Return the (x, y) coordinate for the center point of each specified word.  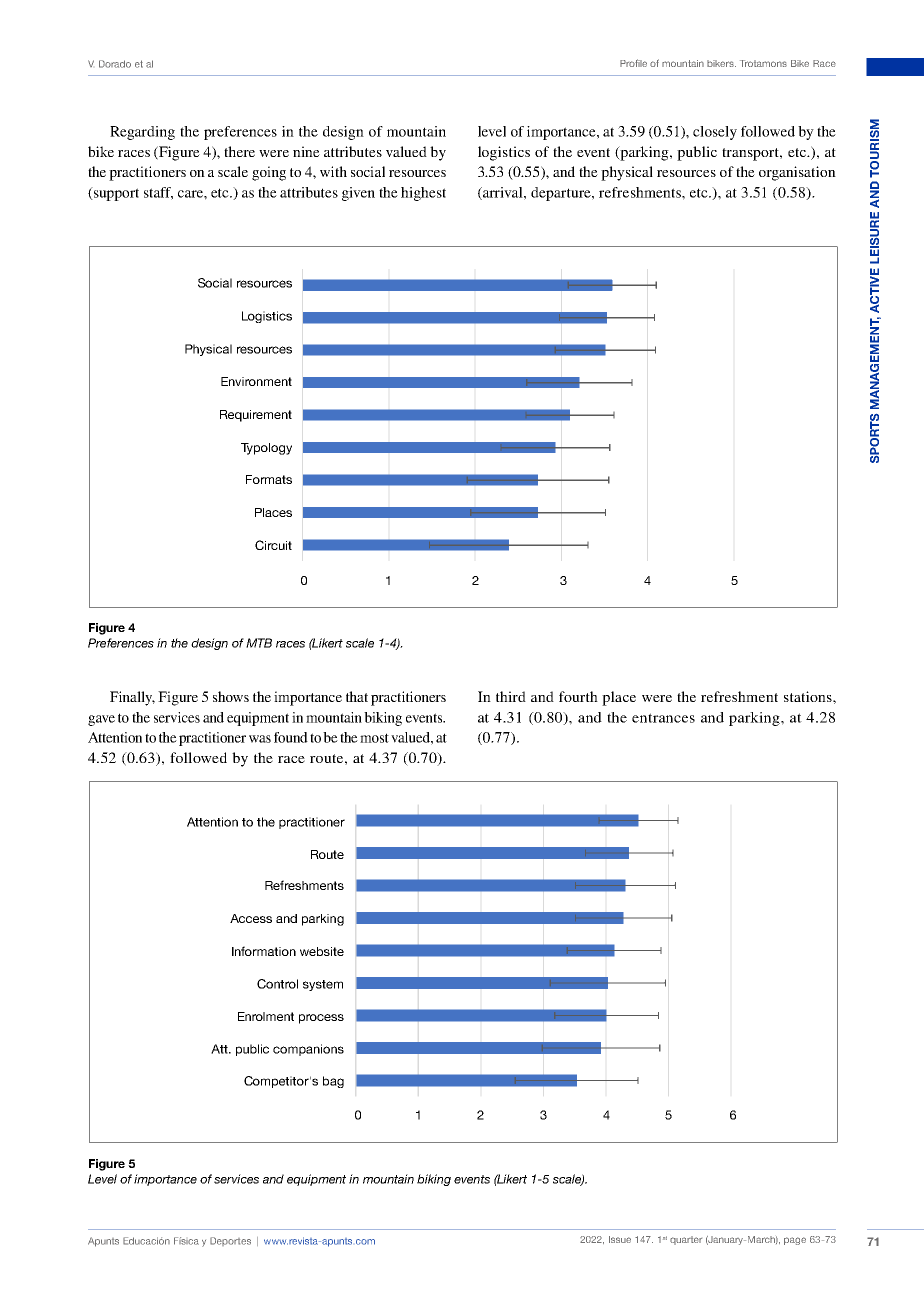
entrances (663, 718)
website (322, 951)
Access (251, 918)
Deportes (230, 1241)
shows (231, 696)
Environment (256, 381)
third (511, 696)
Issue (620, 1239)
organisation (797, 173)
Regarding (142, 133)
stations (809, 696)
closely (715, 133)
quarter (686, 1240)
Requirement (256, 416)
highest (423, 194)
